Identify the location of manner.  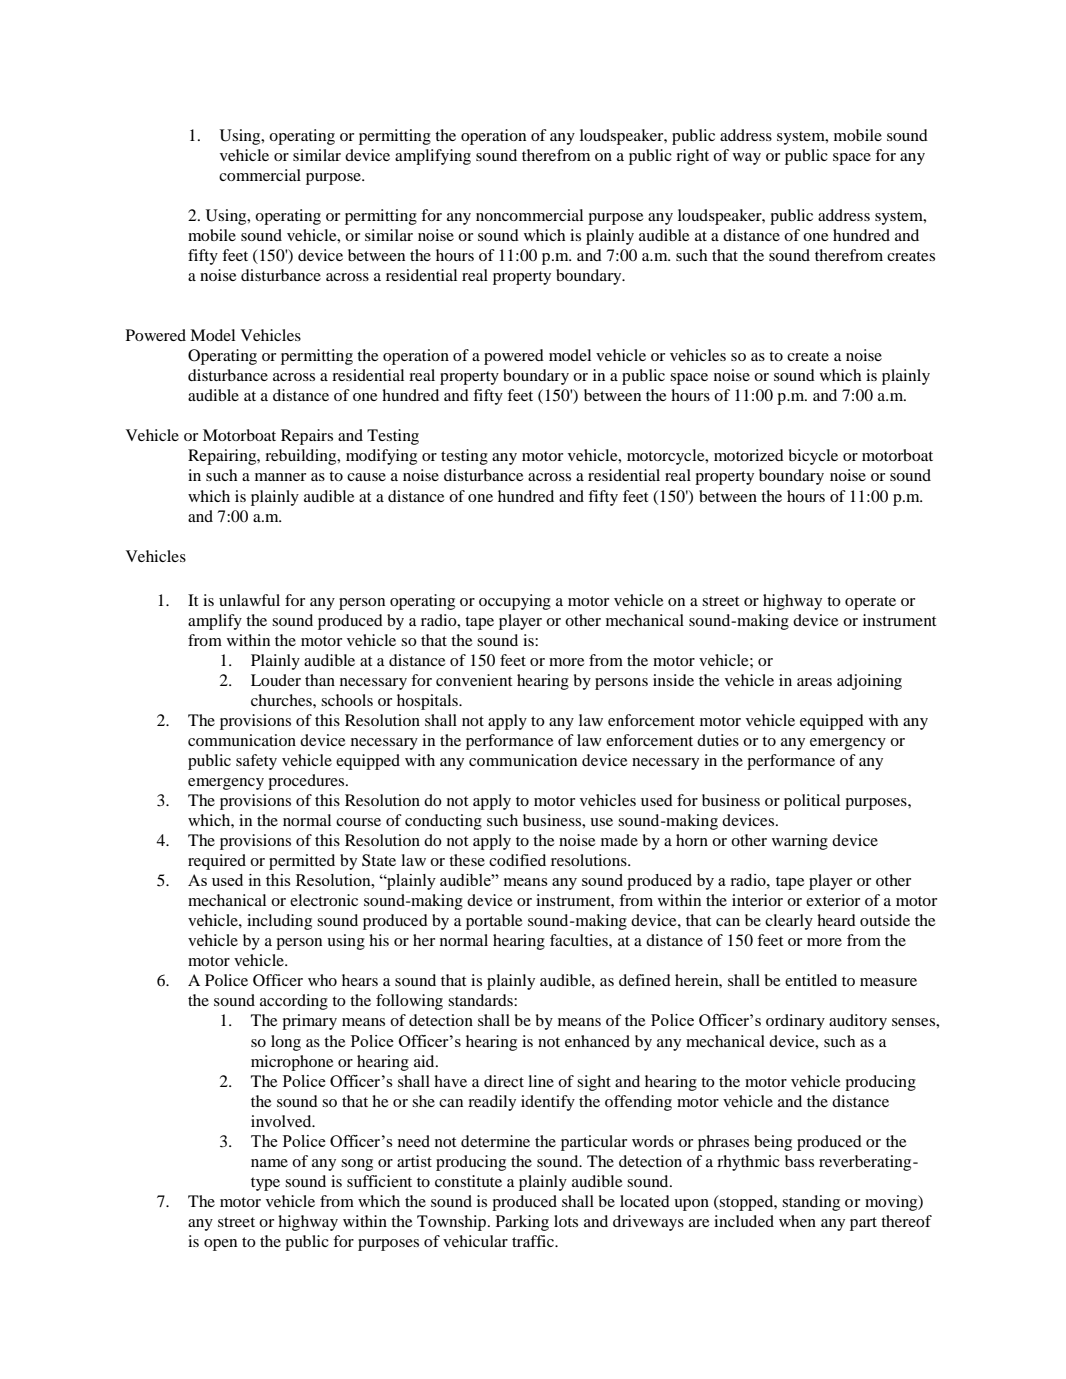
(280, 477).
